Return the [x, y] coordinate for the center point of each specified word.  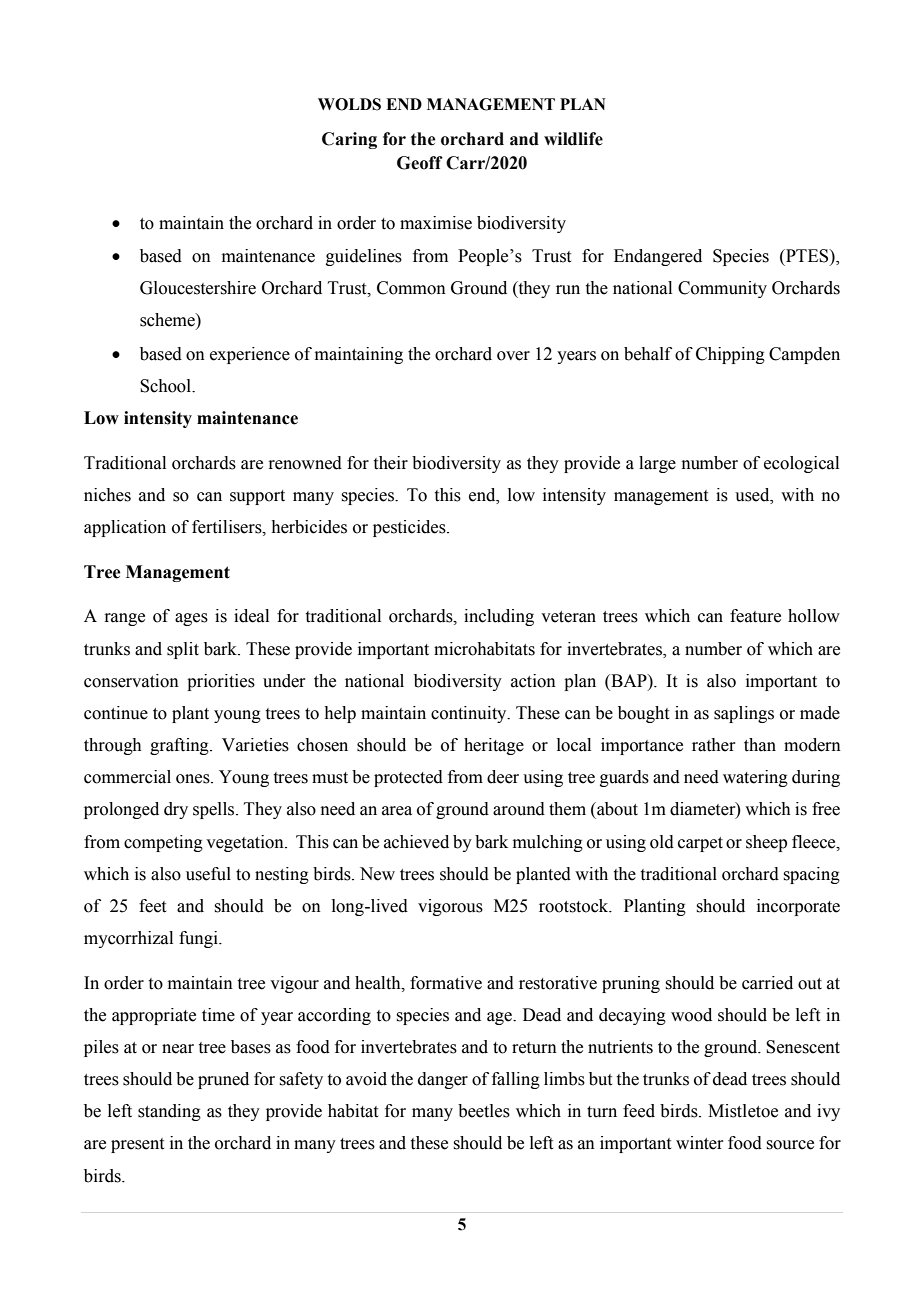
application [125, 528]
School [167, 386]
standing [169, 1112]
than [760, 745]
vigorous [450, 907]
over [513, 356]
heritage [494, 746]
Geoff [420, 163]
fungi [199, 939]
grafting [180, 746]
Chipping [730, 355]
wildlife [573, 139]
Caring [349, 140]
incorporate [798, 907]
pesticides [410, 528]
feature [755, 616]
